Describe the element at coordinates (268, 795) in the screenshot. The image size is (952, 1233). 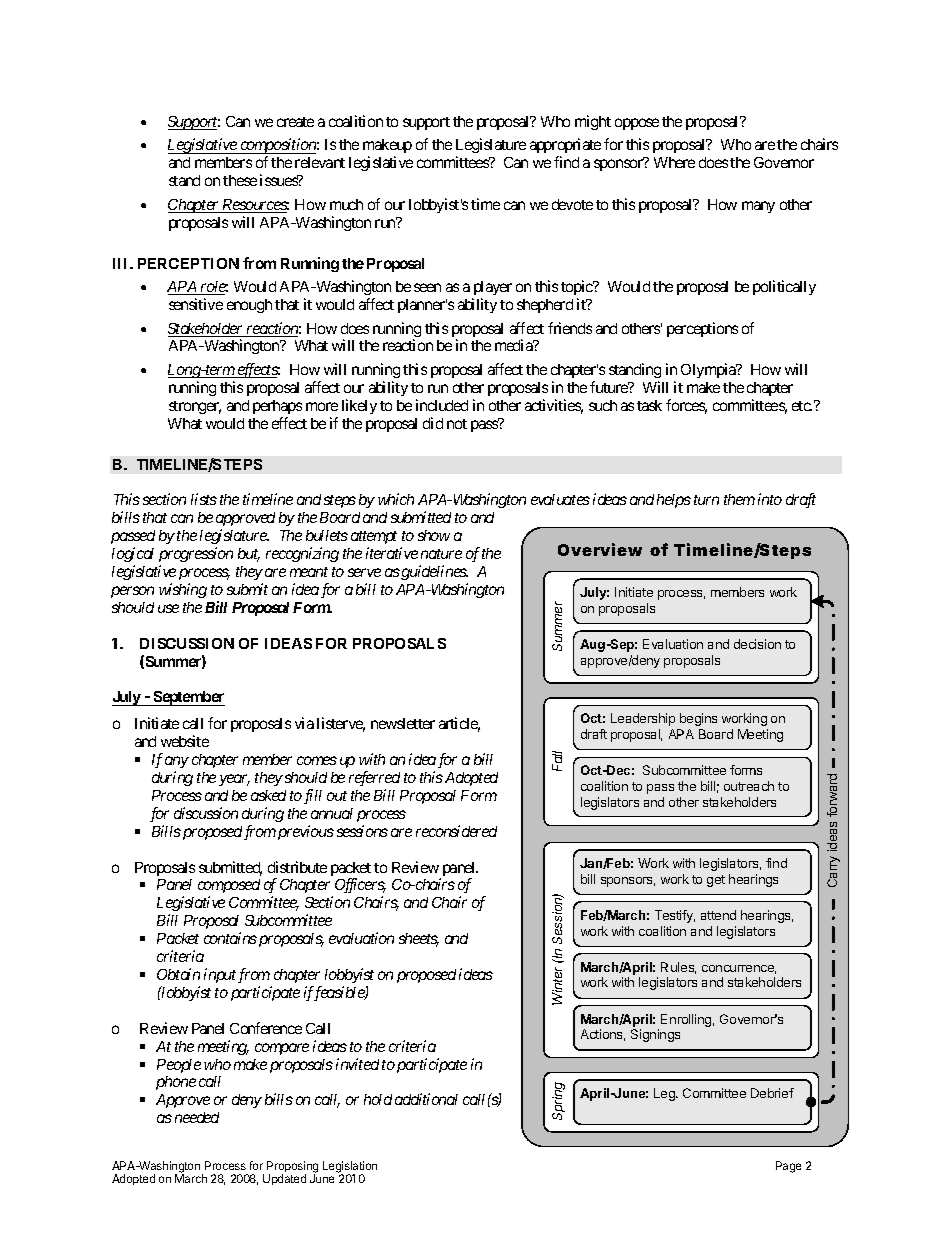
I see `asked` at that location.
